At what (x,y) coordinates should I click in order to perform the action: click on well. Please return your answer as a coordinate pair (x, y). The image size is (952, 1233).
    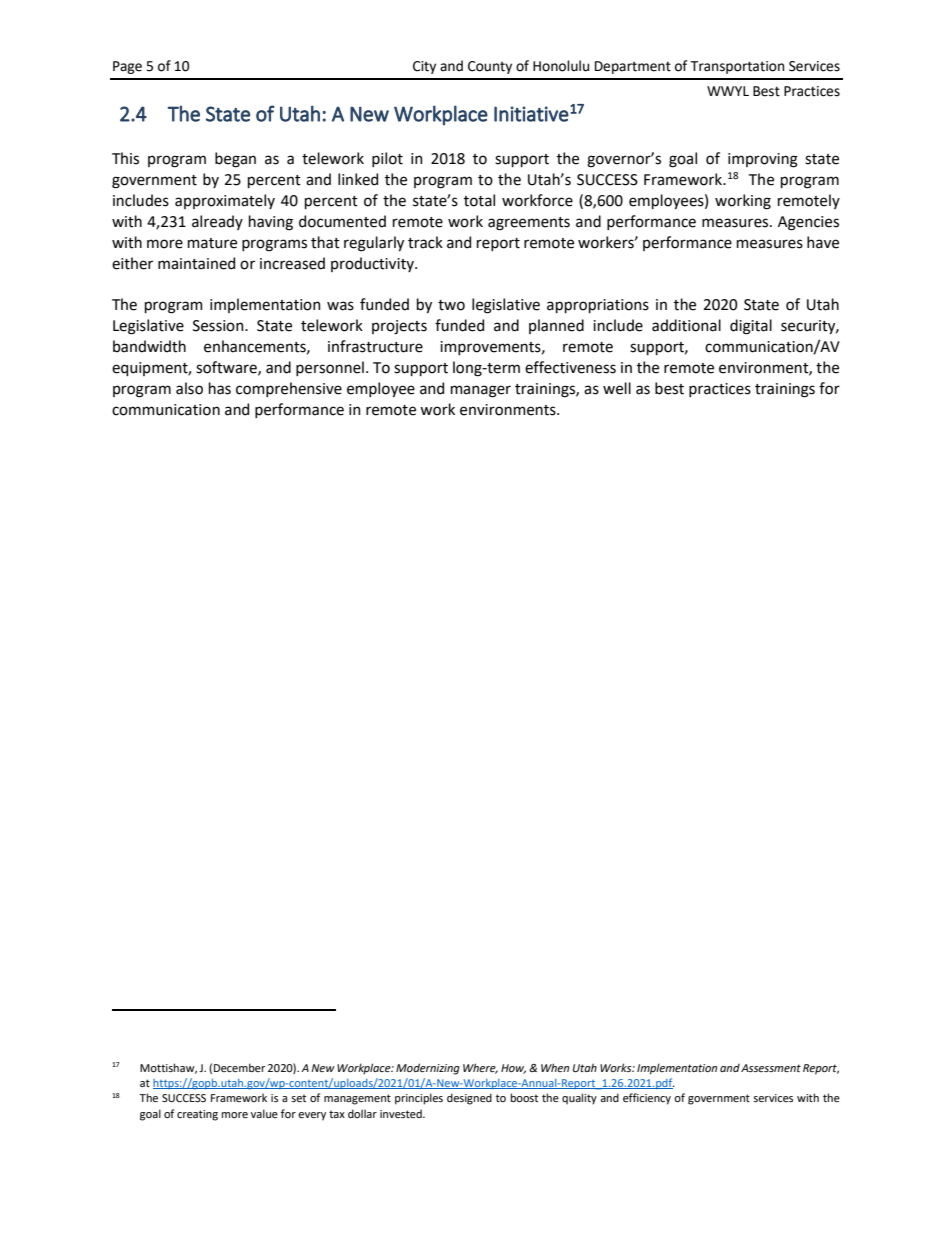
    Looking at the image, I should click on (617, 388).
